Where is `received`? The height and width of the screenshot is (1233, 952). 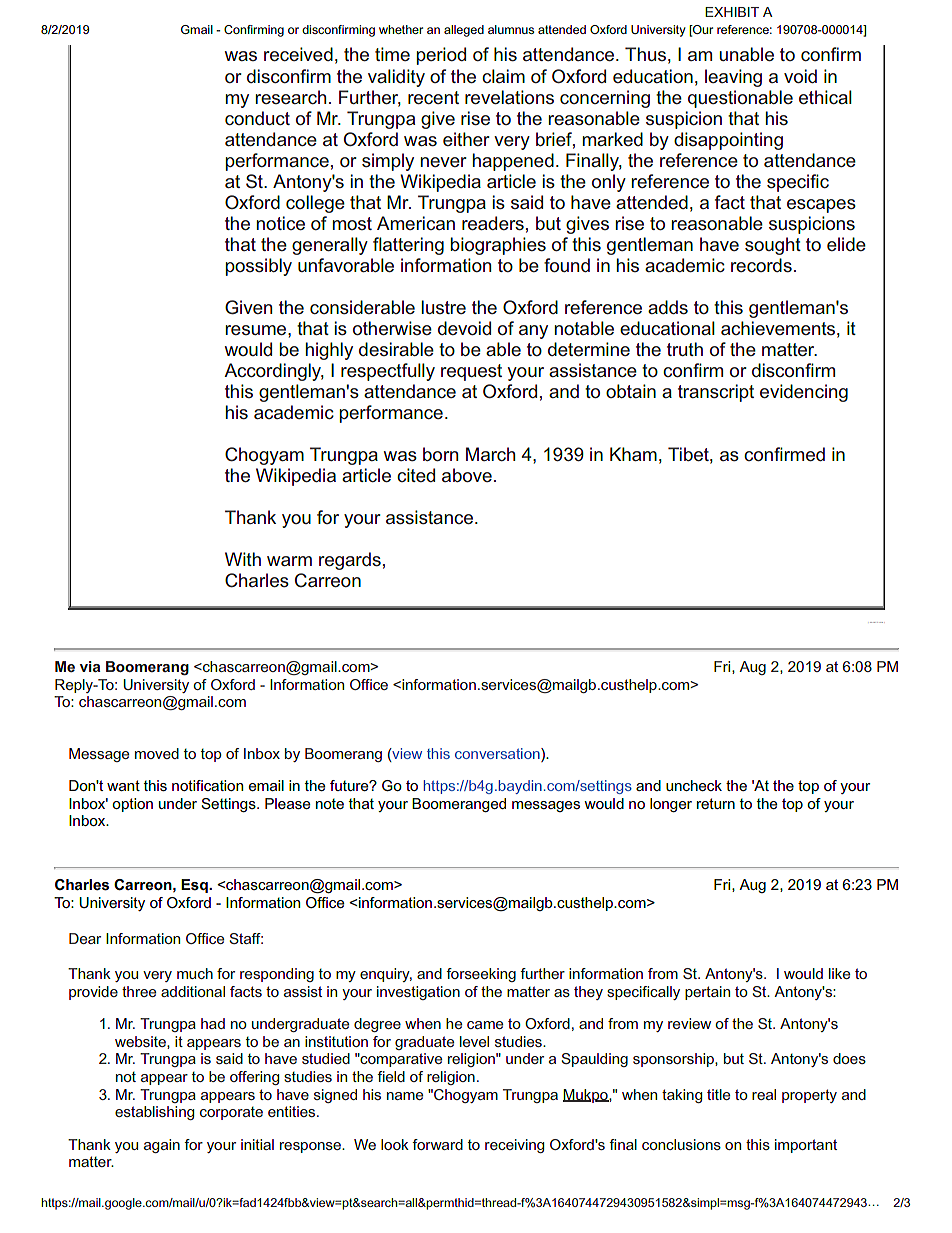
received is located at coordinates (298, 54).
